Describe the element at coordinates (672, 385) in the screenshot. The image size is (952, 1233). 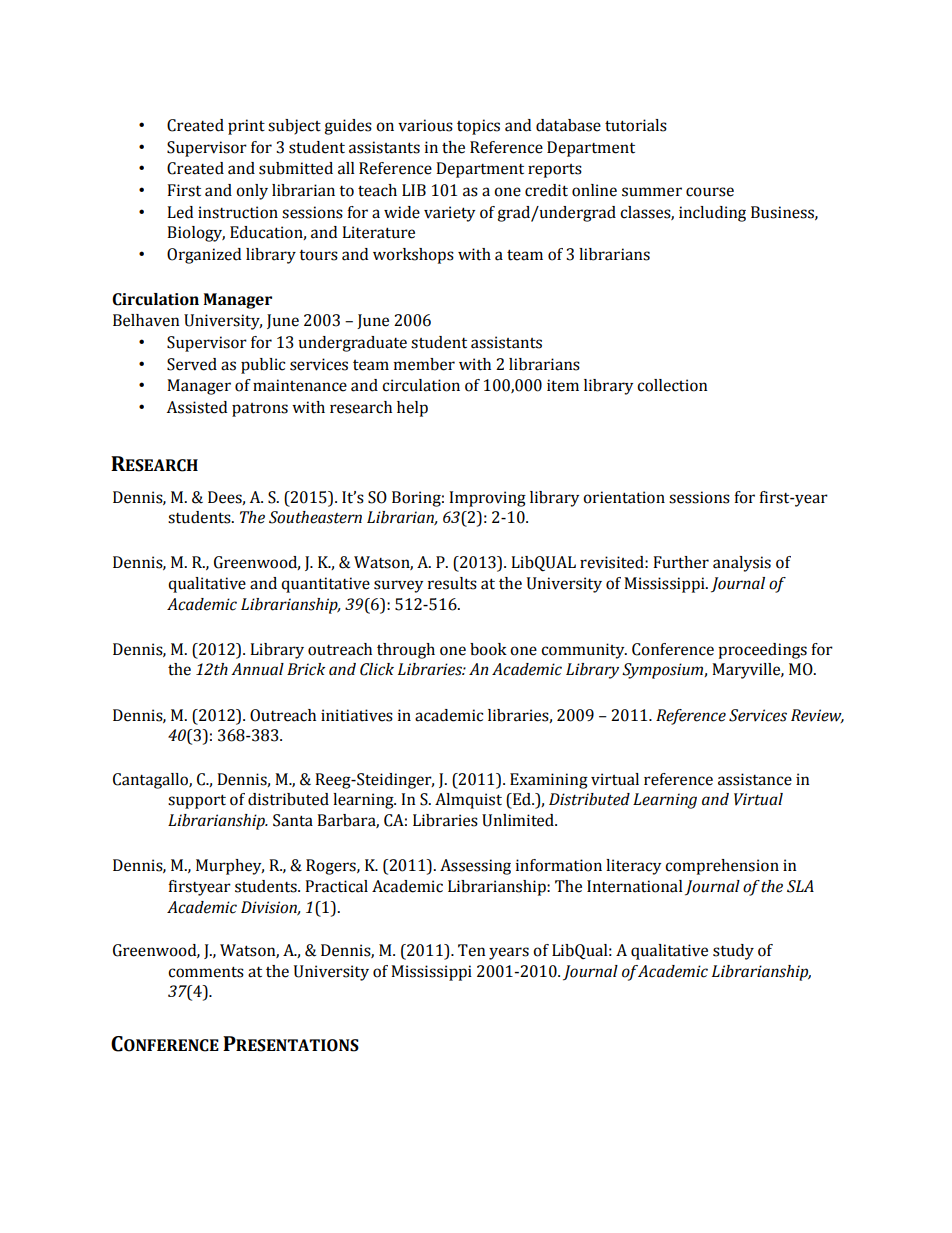
I see `collection` at that location.
